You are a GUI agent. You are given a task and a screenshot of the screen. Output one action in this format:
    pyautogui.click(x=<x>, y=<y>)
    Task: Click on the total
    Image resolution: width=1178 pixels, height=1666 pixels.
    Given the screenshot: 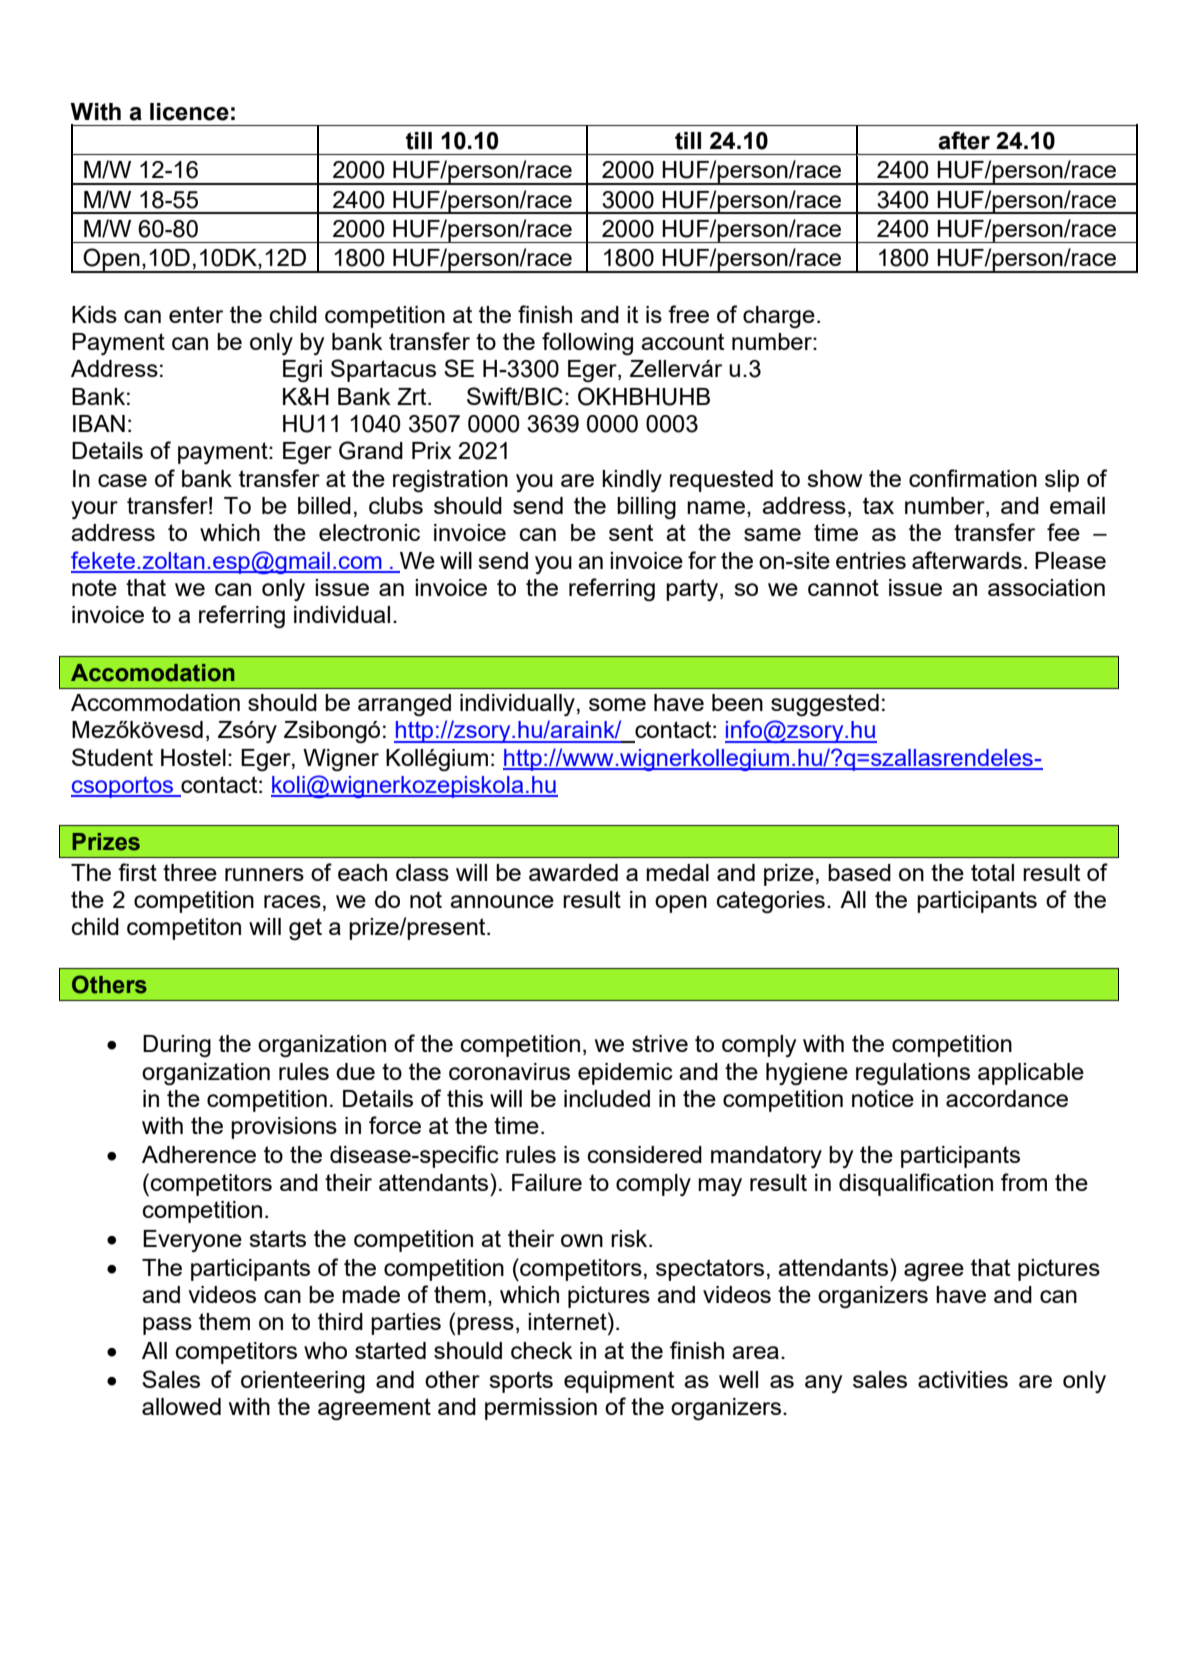 What is the action you would take?
    pyautogui.click(x=992, y=872)
